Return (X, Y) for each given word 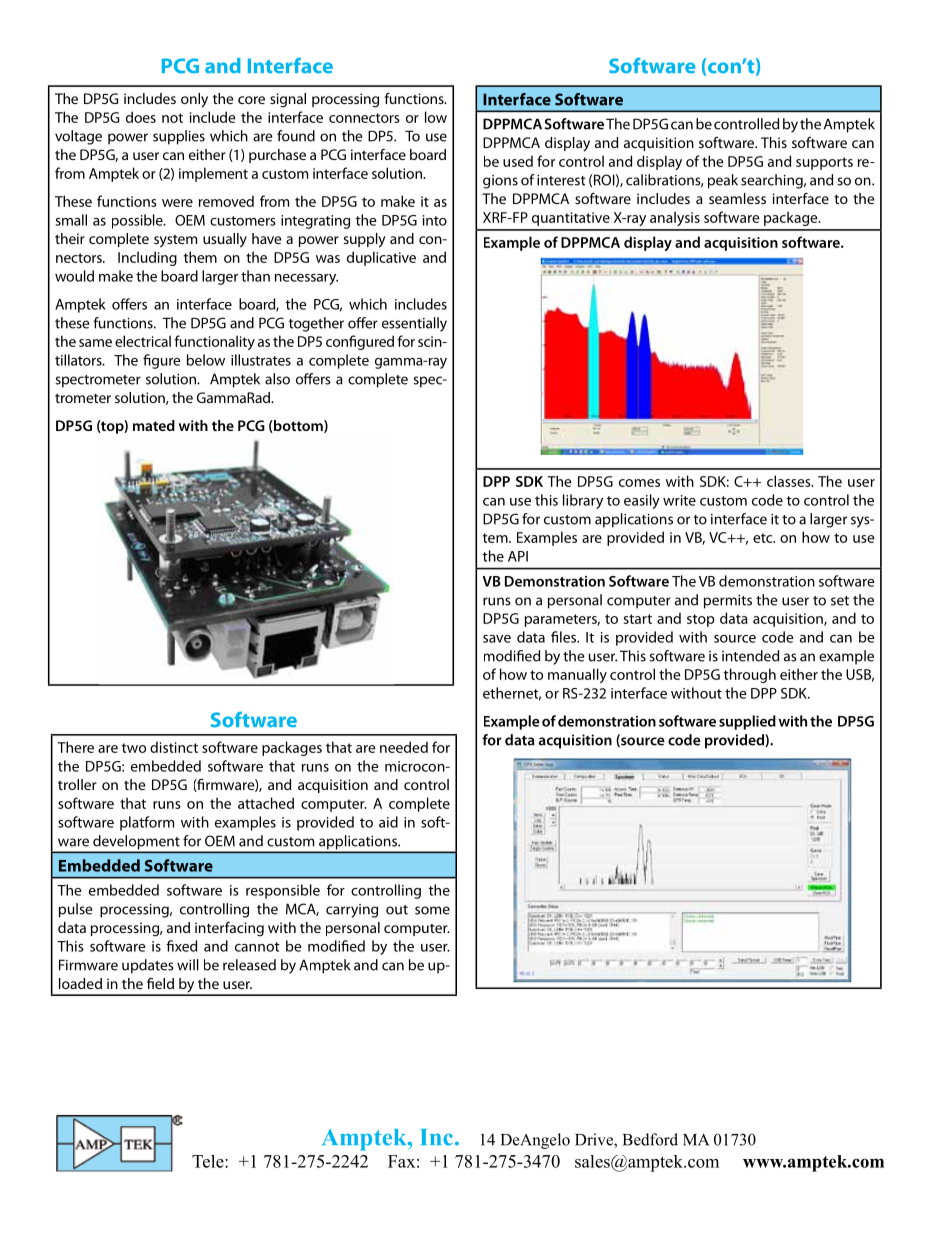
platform (147, 823)
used (518, 161)
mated (154, 425)
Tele (209, 1161)
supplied (747, 722)
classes (790, 481)
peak (723, 181)
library (583, 501)
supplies (179, 137)
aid (388, 822)
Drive (595, 1140)
